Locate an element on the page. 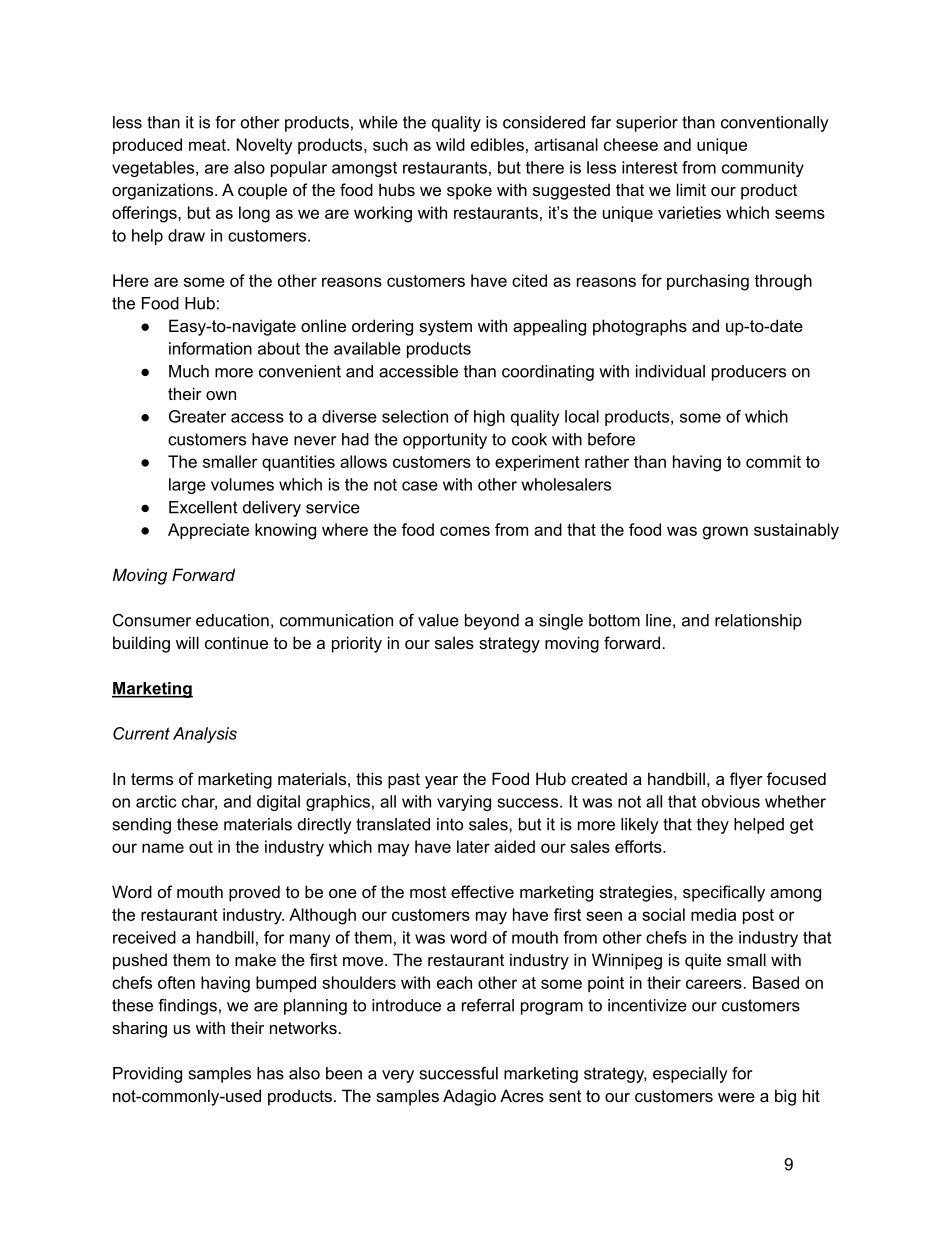 The width and height of the page is (952, 1233). meat is located at coordinates (208, 145).
